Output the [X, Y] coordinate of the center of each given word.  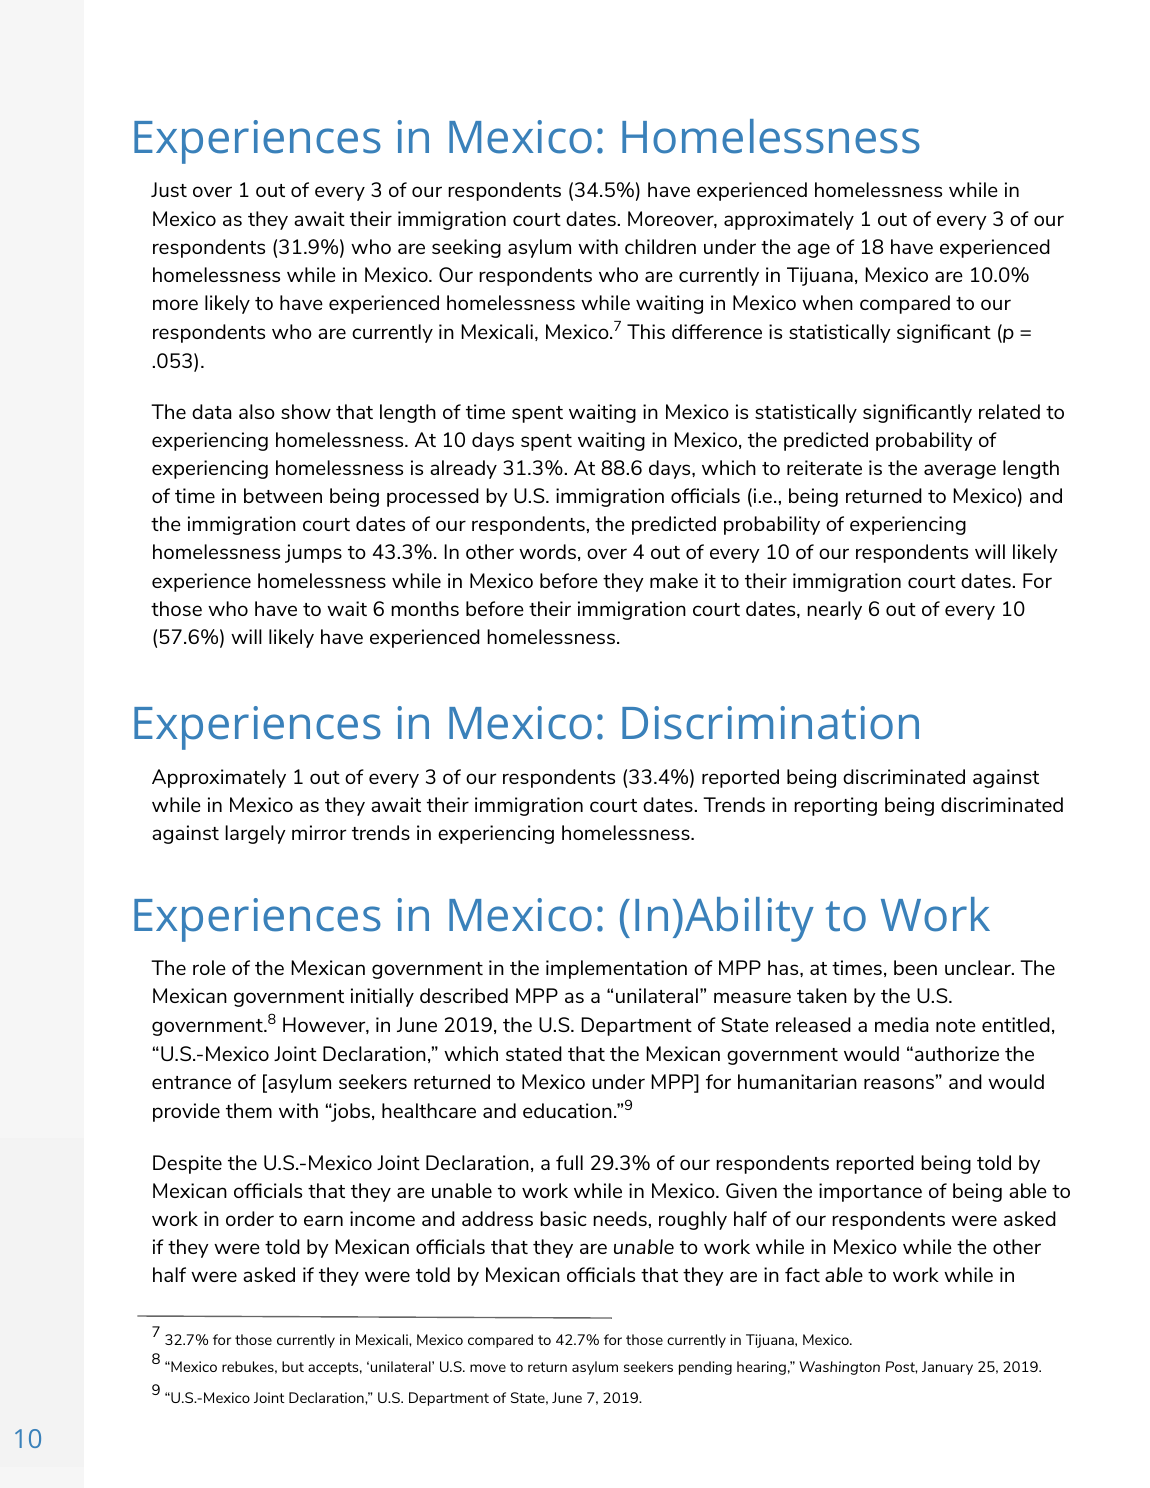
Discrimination [770, 723]
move [488, 1368]
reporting [835, 806]
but [293, 1366]
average [960, 471]
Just [169, 189]
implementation [616, 969]
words [547, 551]
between [283, 495]
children [660, 246]
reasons [900, 1083]
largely [255, 834]
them [249, 1110]
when [827, 302]
